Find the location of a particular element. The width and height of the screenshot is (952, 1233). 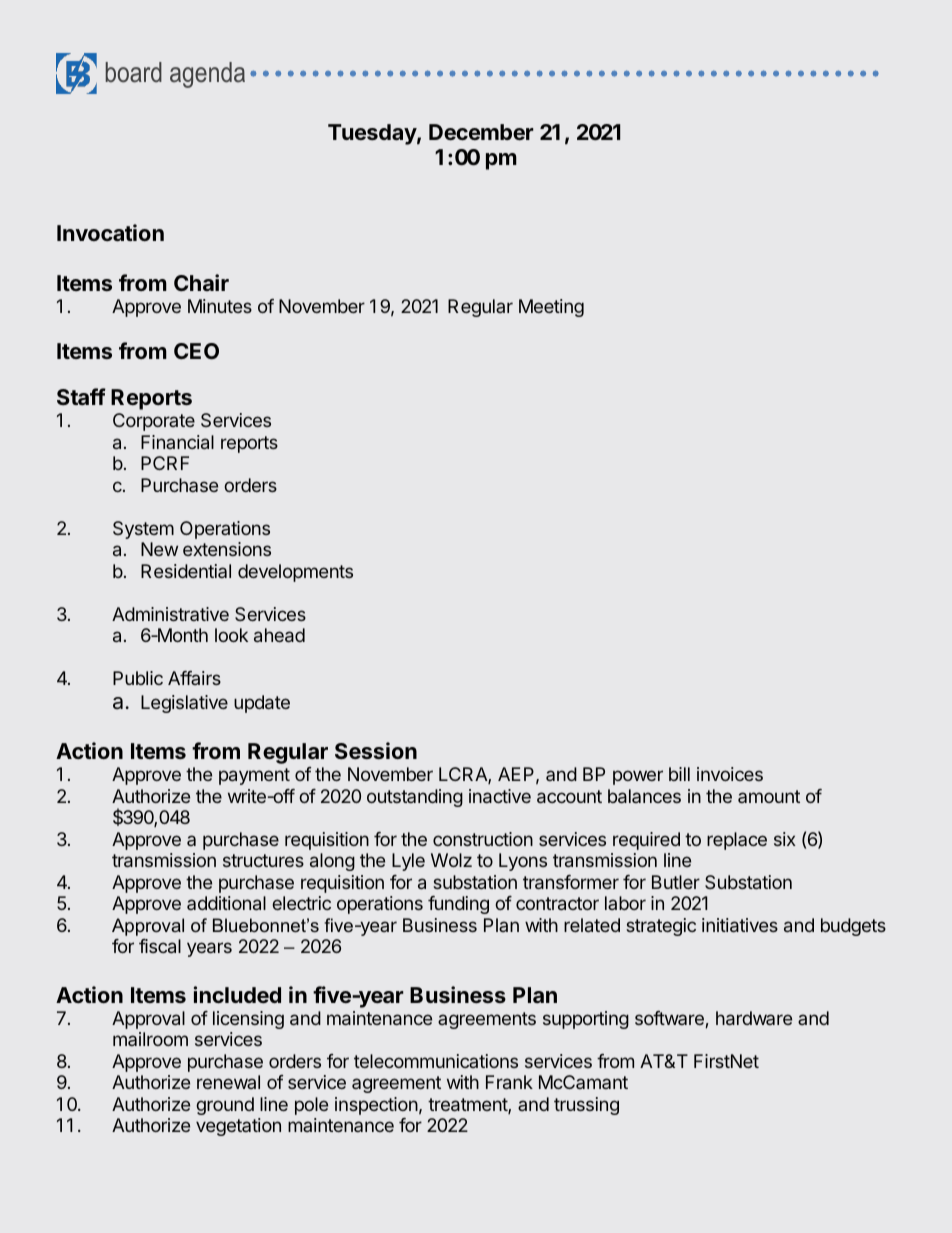

additional is located at coordinates (226, 903).
